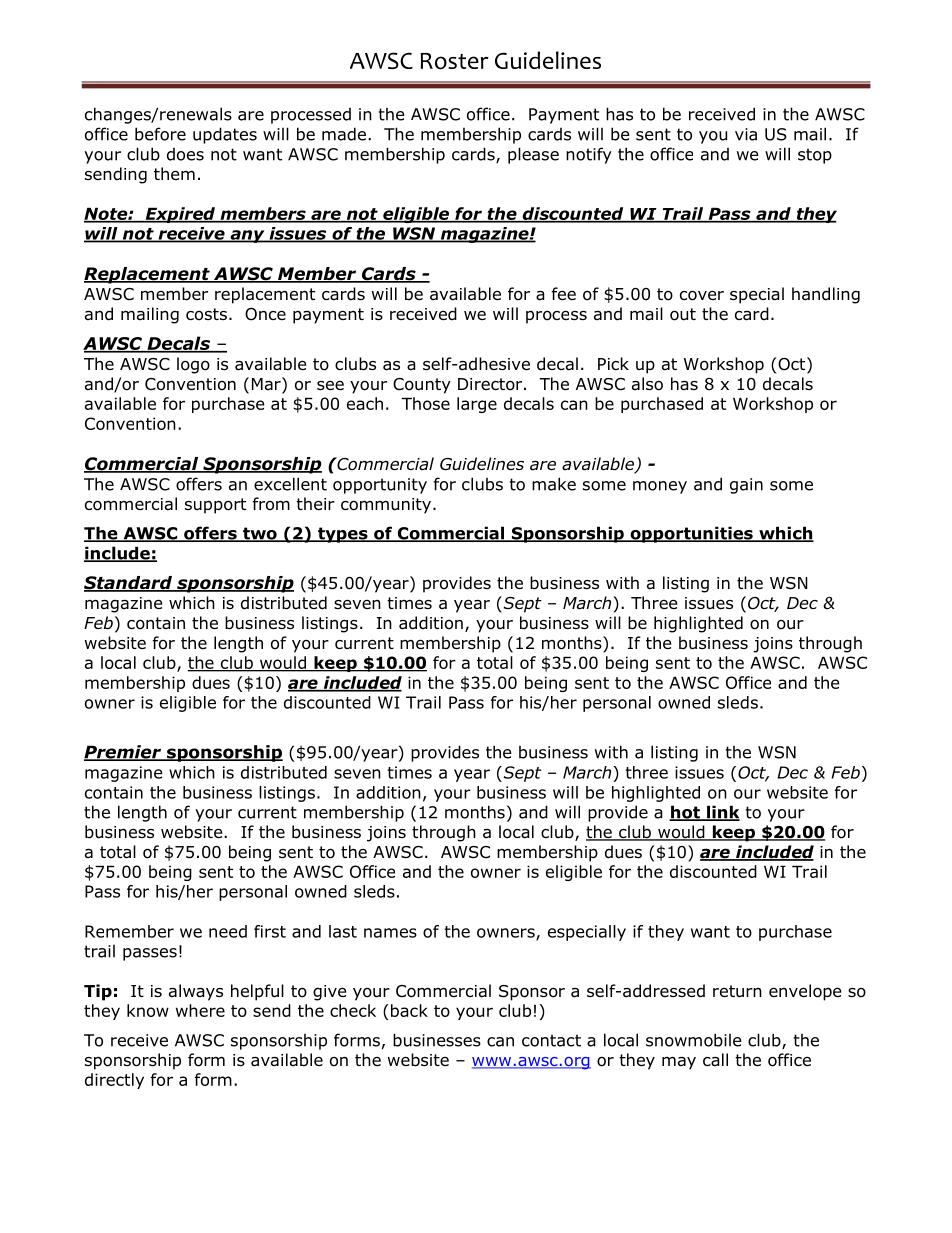  What do you see at coordinates (387, 506) in the image?
I see `community` at bounding box center [387, 506].
